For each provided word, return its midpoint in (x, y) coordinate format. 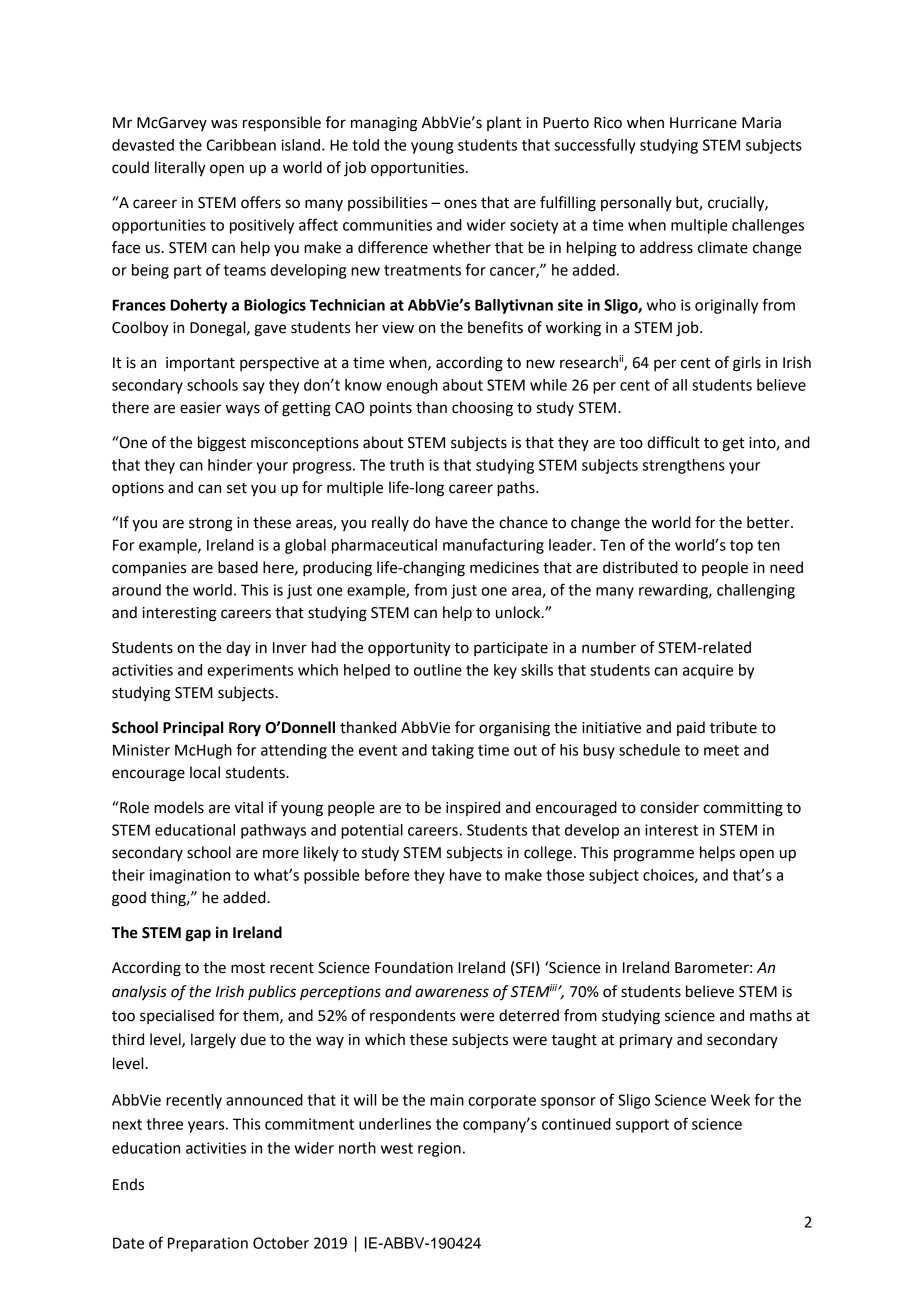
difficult (673, 442)
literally (180, 169)
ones (460, 204)
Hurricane (703, 123)
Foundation (414, 967)
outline (438, 670)
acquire (708, 671)
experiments (250, 671)
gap (198, 935)
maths (771, 1015)
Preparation (208, 1244)
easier (200, 408)
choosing (482, 409)
